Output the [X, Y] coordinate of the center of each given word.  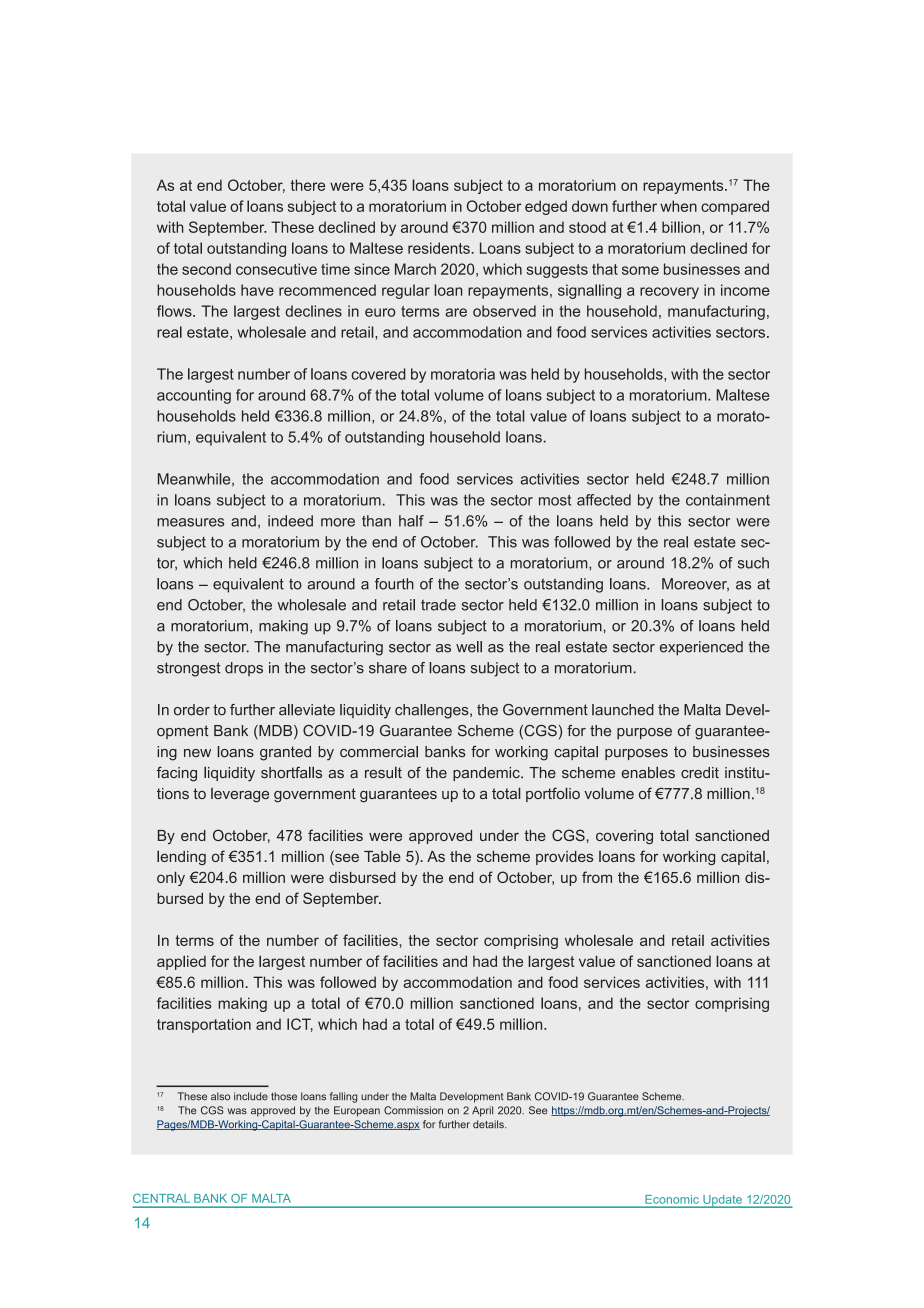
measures [190, 522]
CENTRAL [161, 1198]
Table [382, 856]
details [489, 1124]
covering [624, 837]
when [678, 206]
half [411, 521]
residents [440, 248]
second [206, 269]
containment [728, 500]
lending [181, 857]
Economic [672, 1199]
